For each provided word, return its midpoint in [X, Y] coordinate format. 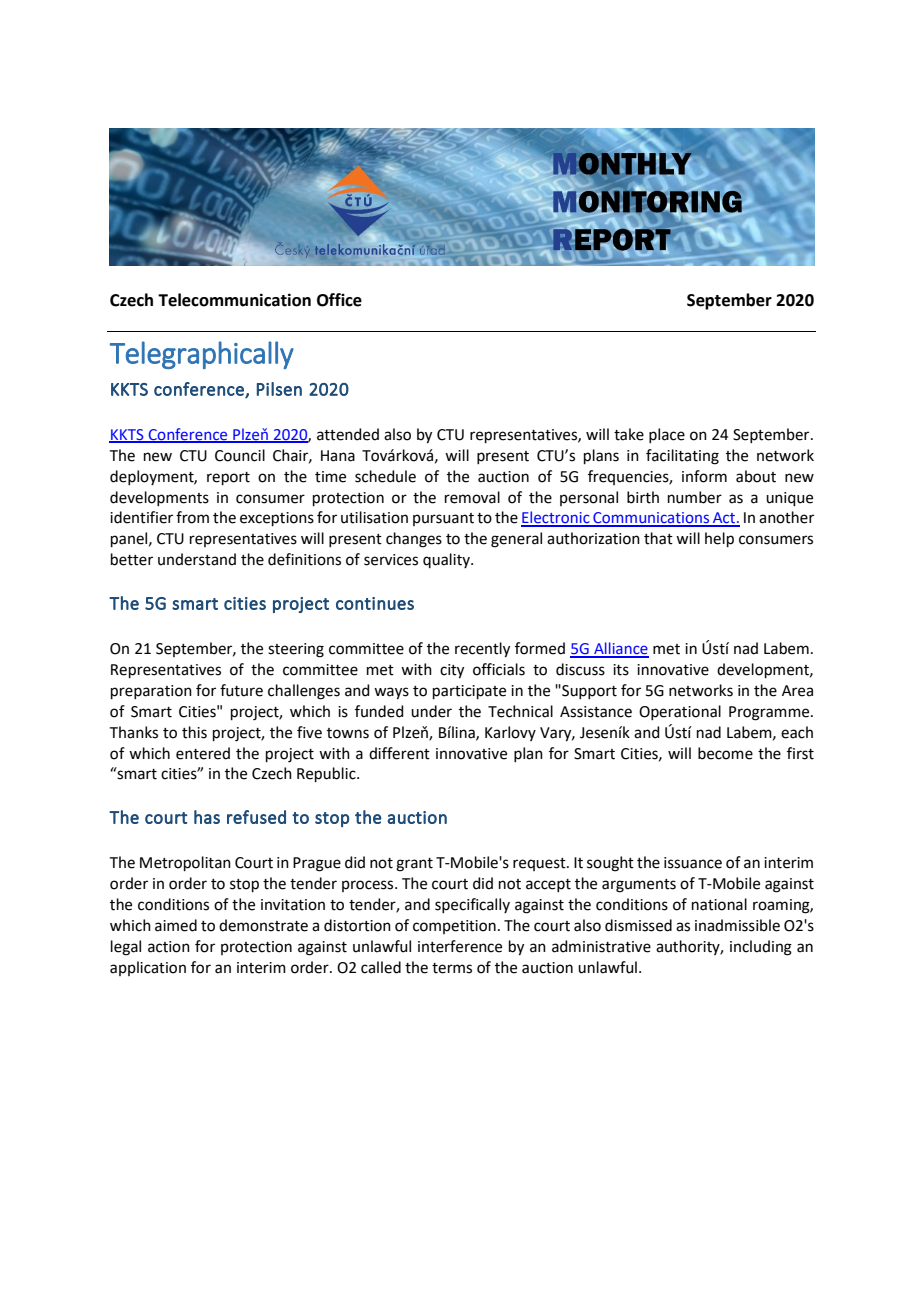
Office [339, 300]
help [719, 539]
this [194, 732]
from [192, 517]
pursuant [443, 519]
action [169, 947]
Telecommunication [234, 300]
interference [460, 946]
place [667, 435]
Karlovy [510, 733]
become [725, 753]
